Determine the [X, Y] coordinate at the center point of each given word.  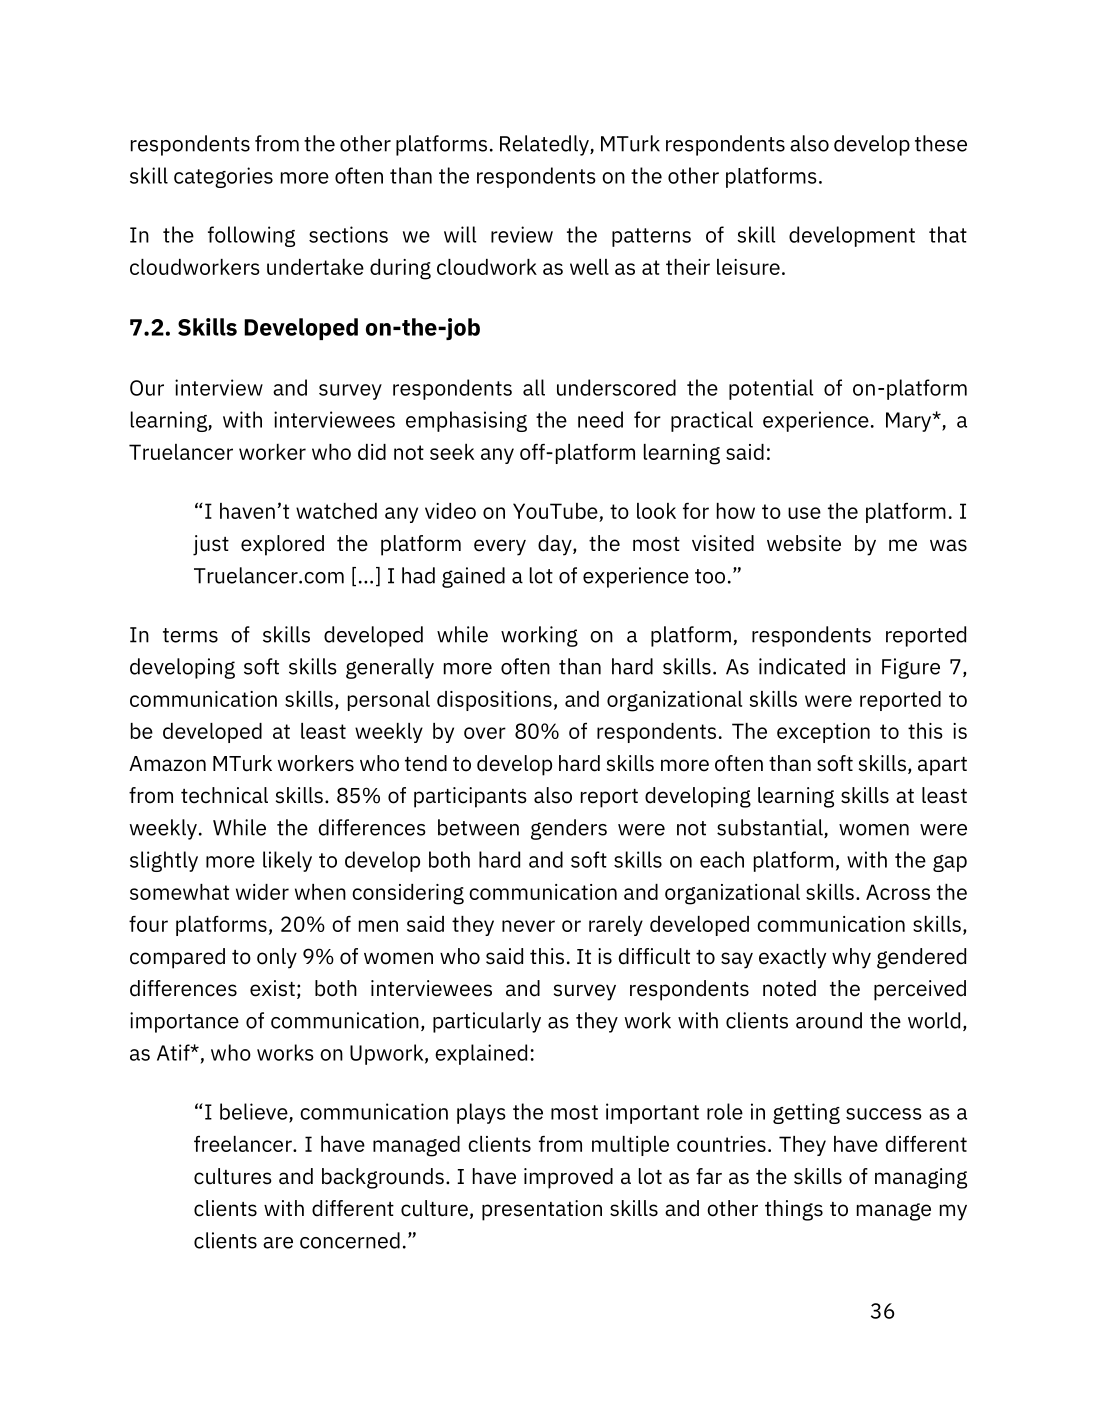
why [851, 958]
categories [223, 177]
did [372, 452]
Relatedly [545, 145]
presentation [542, 1210]
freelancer [244, 1144]
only [277, 958]
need [600, 419]
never [528, 926]
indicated [802, 666]
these [941, 143]
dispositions [494, 701]
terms [190, 635]
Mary [910, 422]
